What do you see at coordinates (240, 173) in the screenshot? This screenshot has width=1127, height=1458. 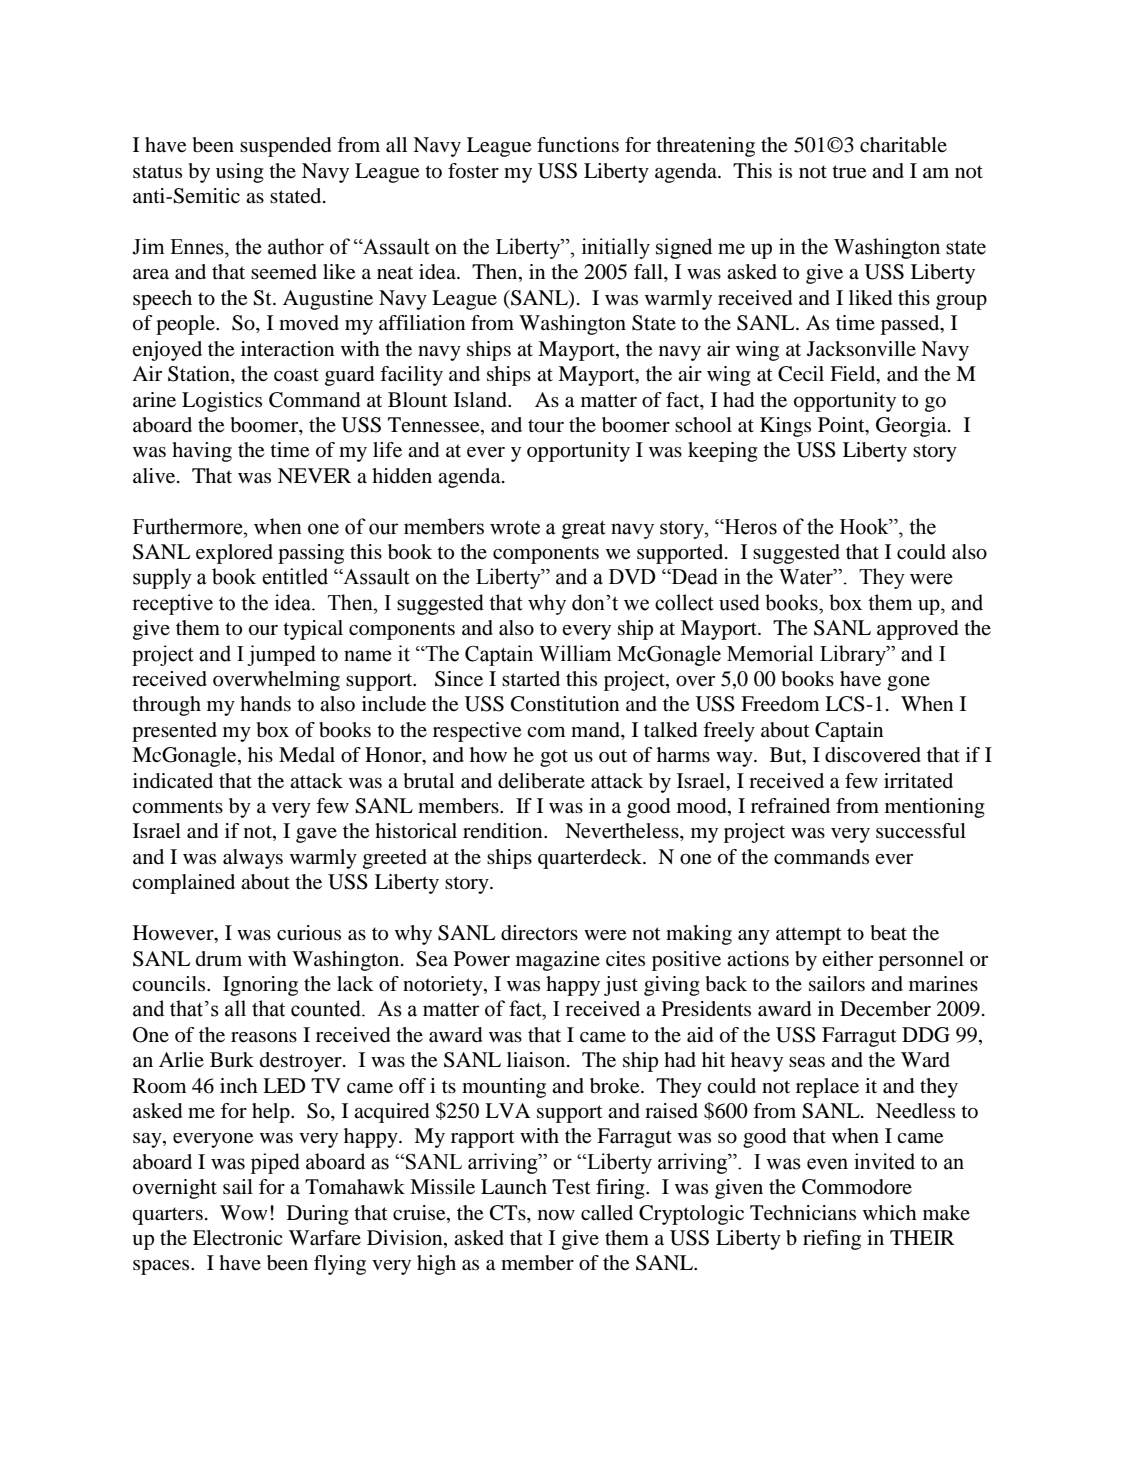 I see `using` at bounding box center [240, 173].
